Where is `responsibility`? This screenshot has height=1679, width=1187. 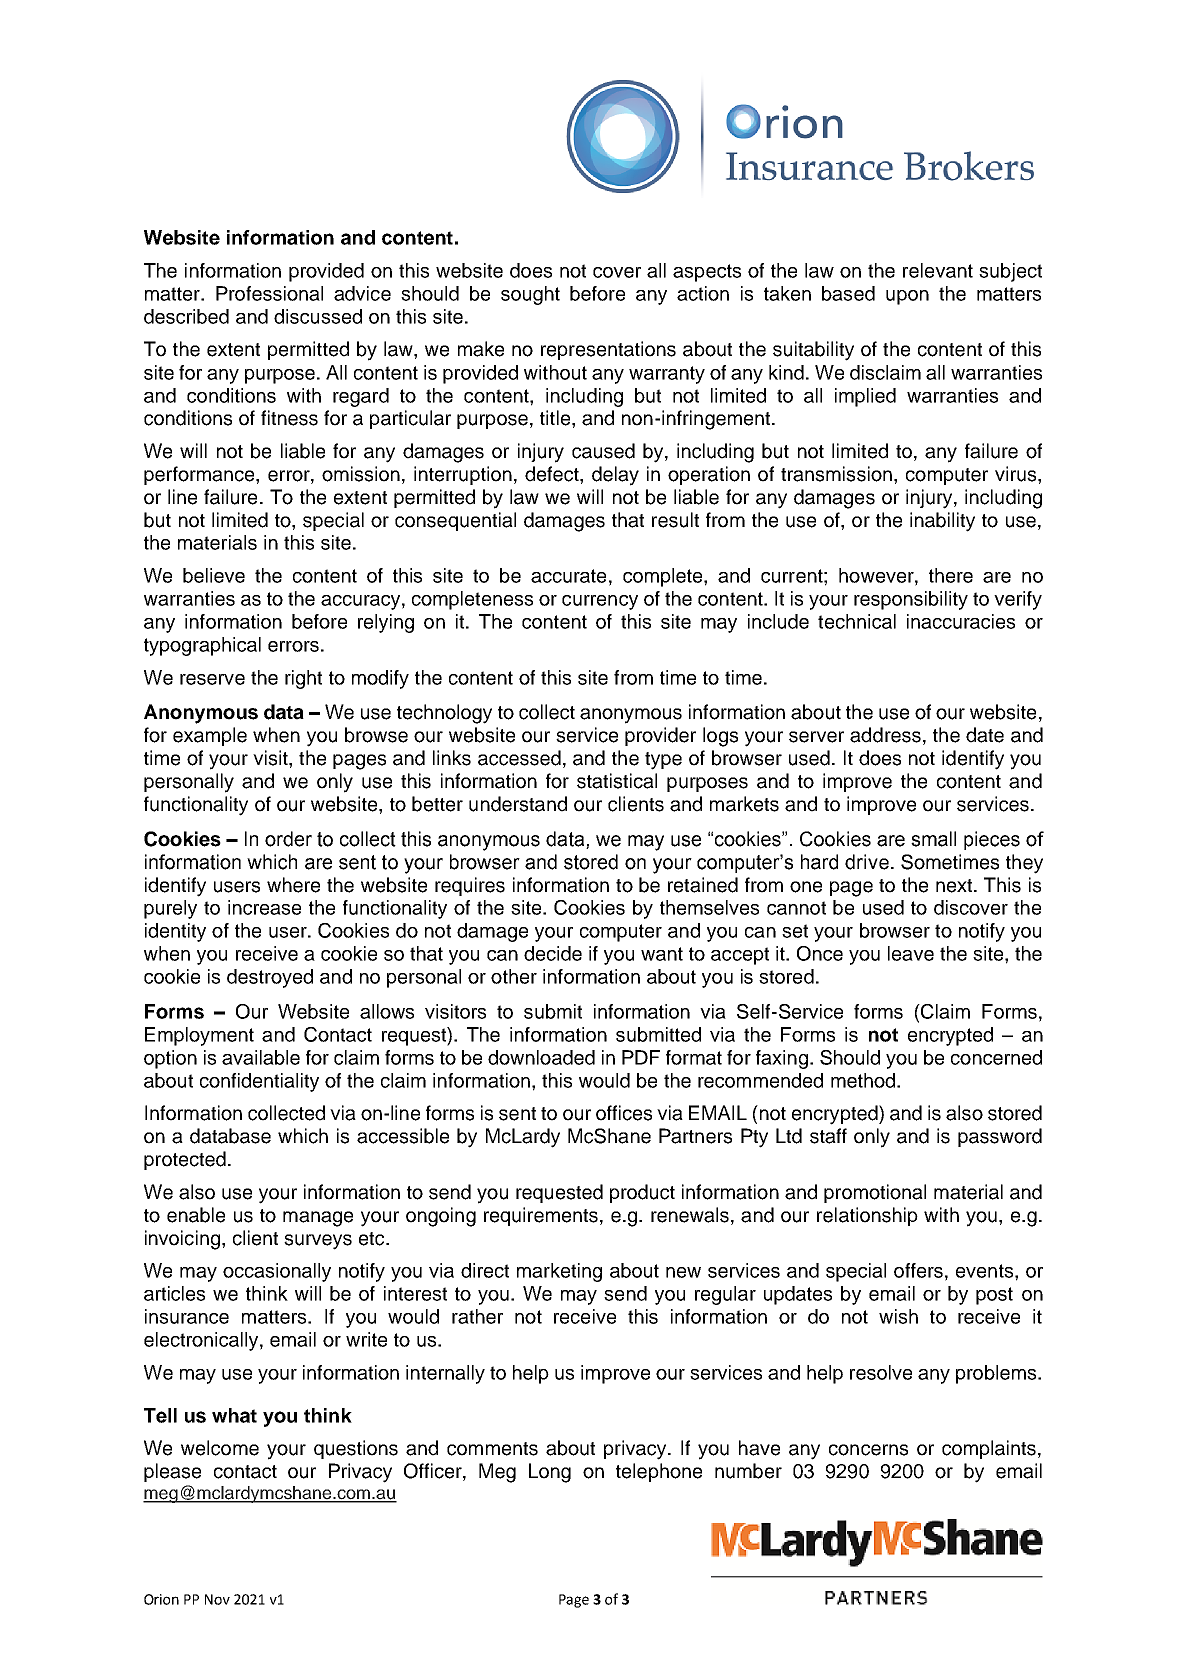 responsibility is located at coordinates (911, 600).
